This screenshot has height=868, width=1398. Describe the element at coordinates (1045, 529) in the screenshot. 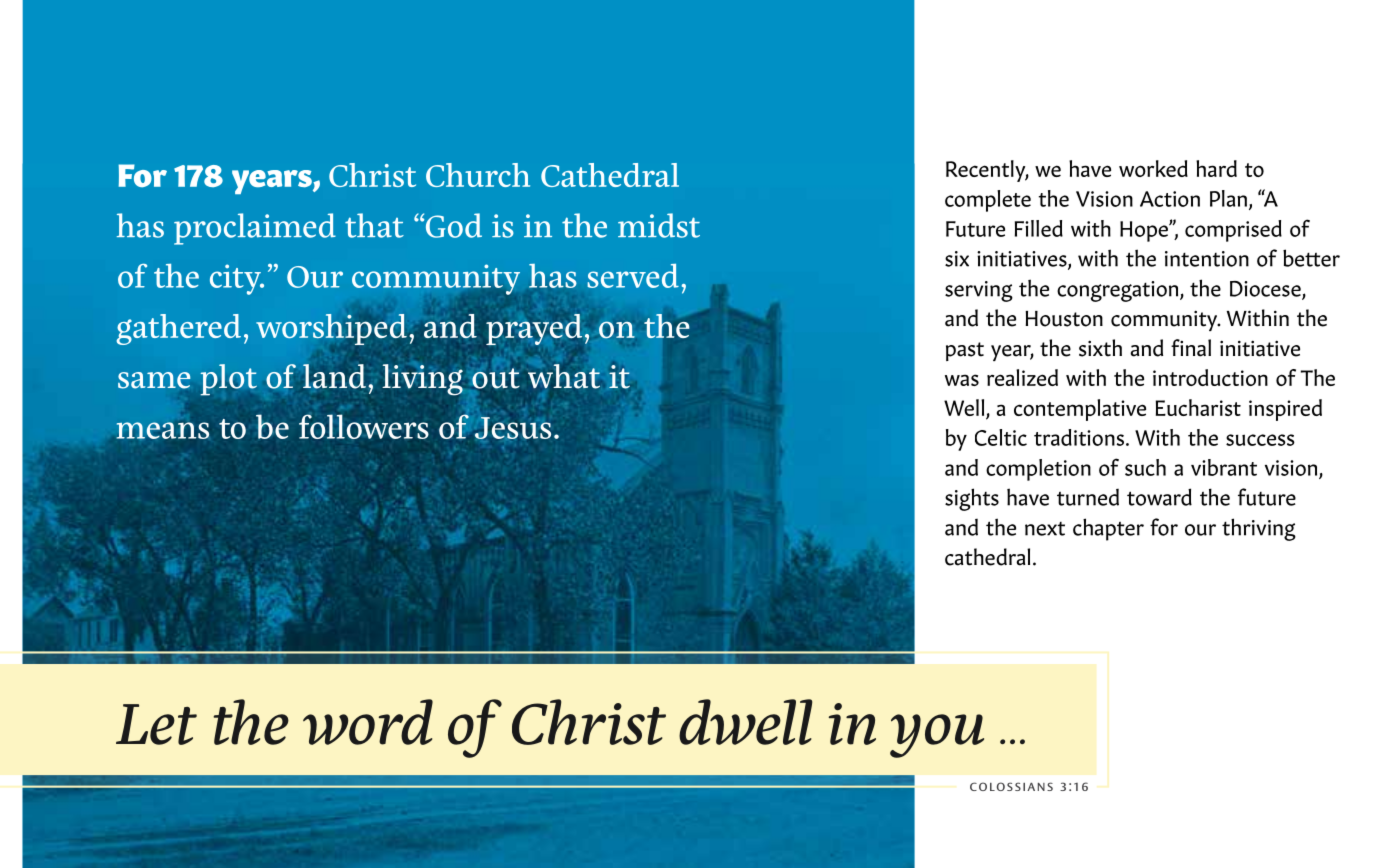

I see `next` at that location.
